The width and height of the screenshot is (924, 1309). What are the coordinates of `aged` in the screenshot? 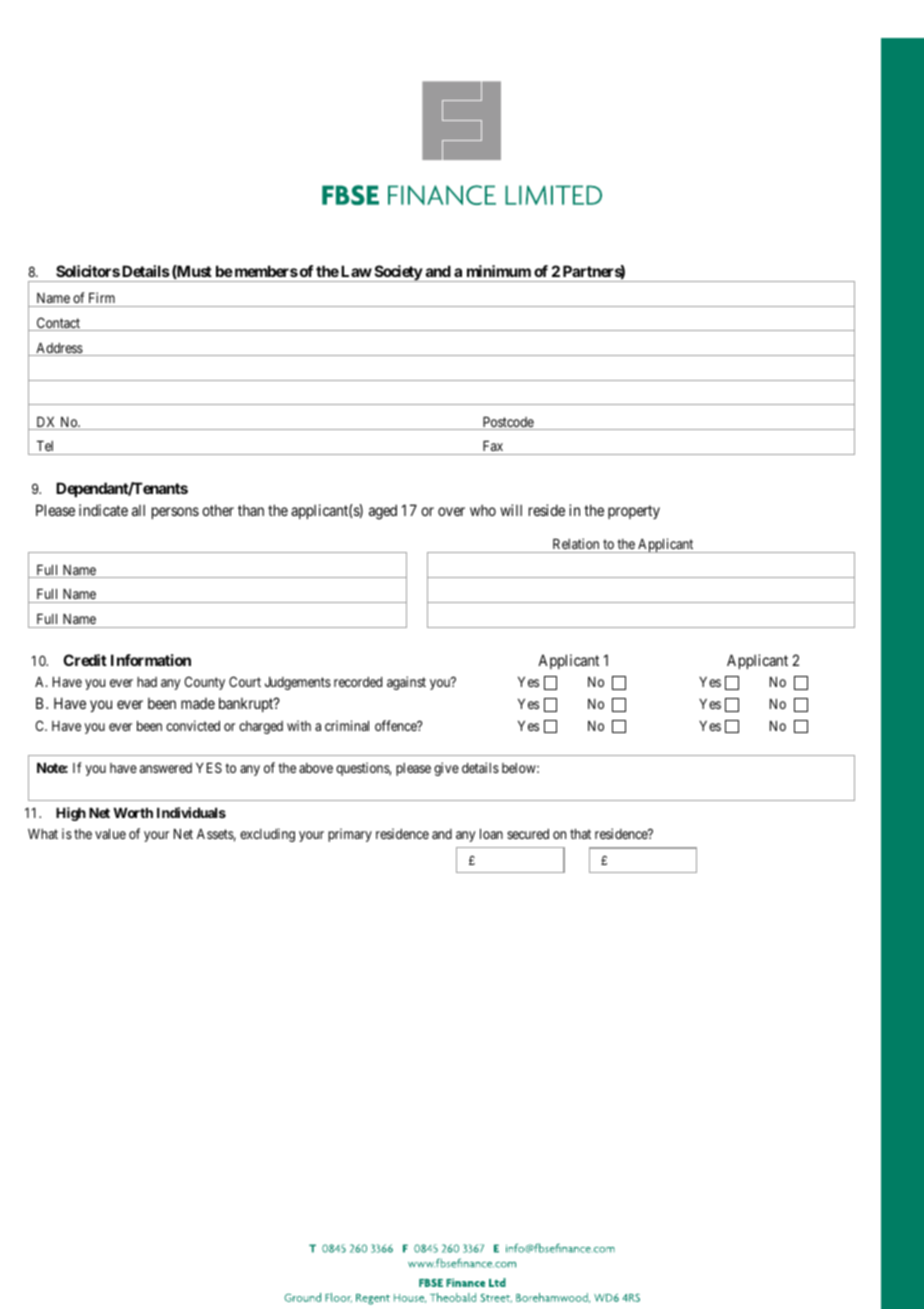 It's located at (383, 512).
